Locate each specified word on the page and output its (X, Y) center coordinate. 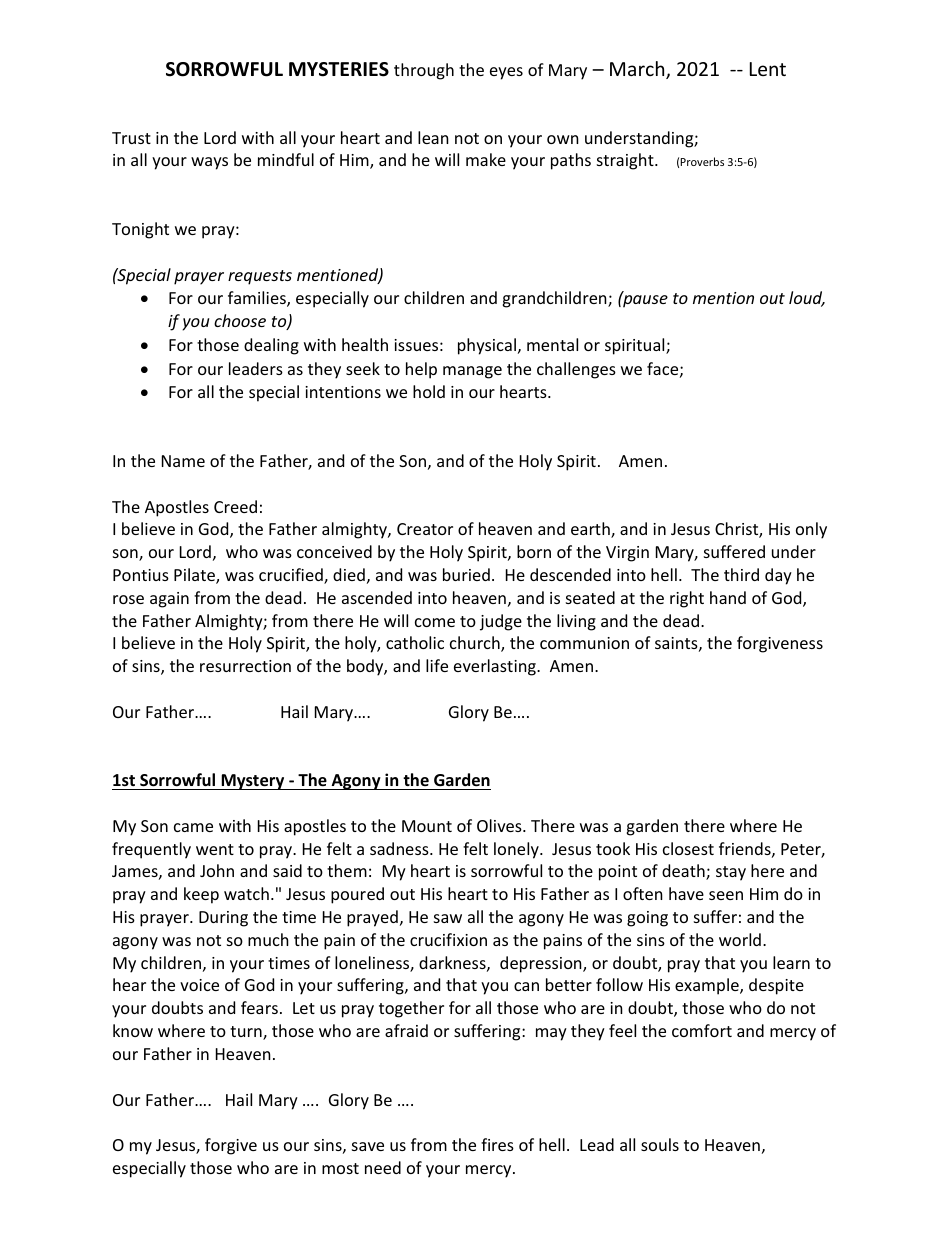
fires (497, 1144)
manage (472, 372)
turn (247, 1033)
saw (448, 918)
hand (728, 597)
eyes (506, 73)
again (169, 600)
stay (731, 873)
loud (807, 299)
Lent (768, 69)
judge (501, 622)
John (217, 870)
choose (240, 320)
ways (209, 163)
